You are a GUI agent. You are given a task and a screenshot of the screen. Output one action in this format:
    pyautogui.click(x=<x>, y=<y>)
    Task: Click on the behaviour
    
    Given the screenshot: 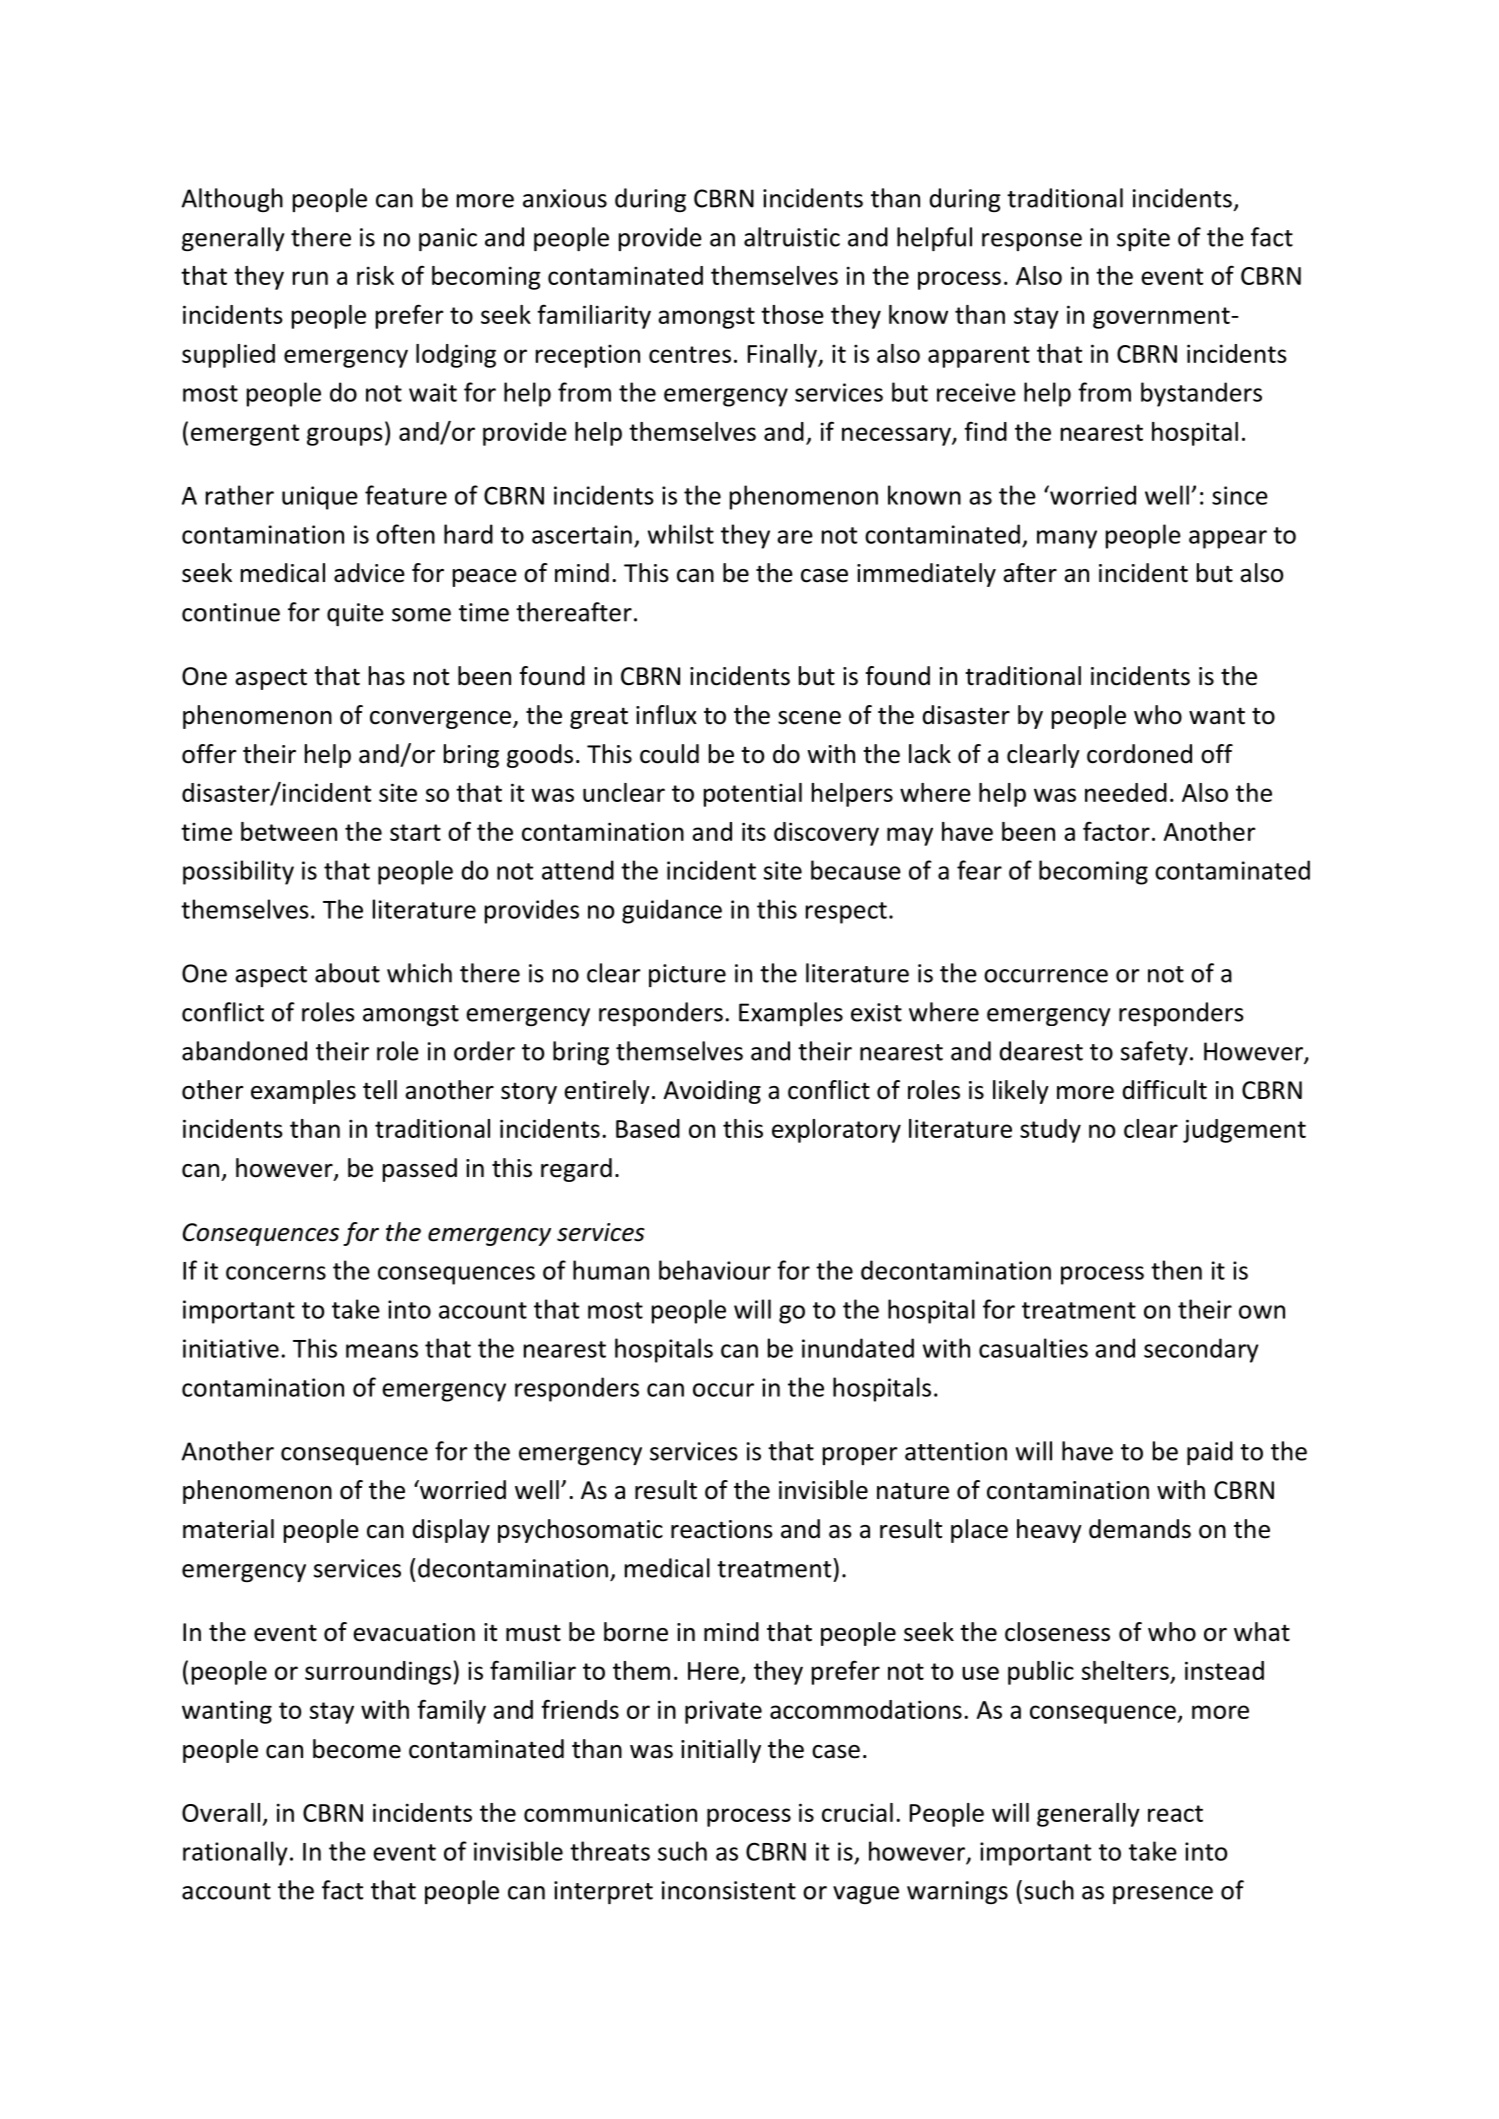 What is the action you would take?
    pyautogui.click(x=715, y=1270)
